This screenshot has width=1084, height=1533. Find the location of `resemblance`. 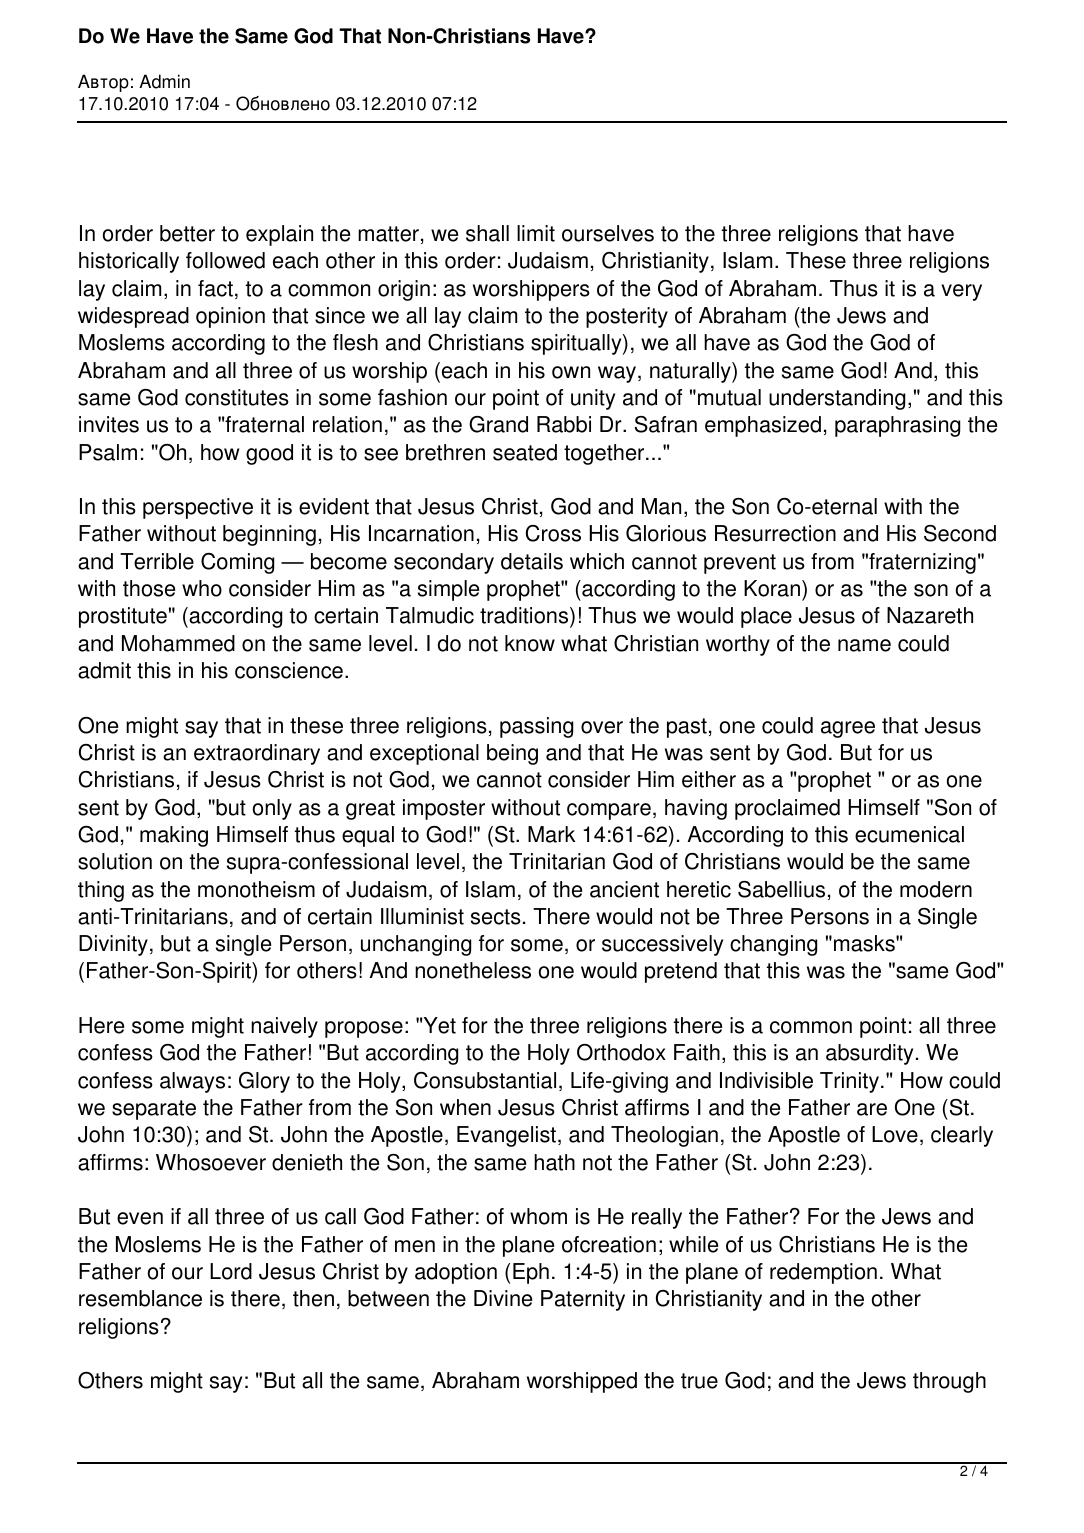

resemblance is located at coordinates (140, 1298).
